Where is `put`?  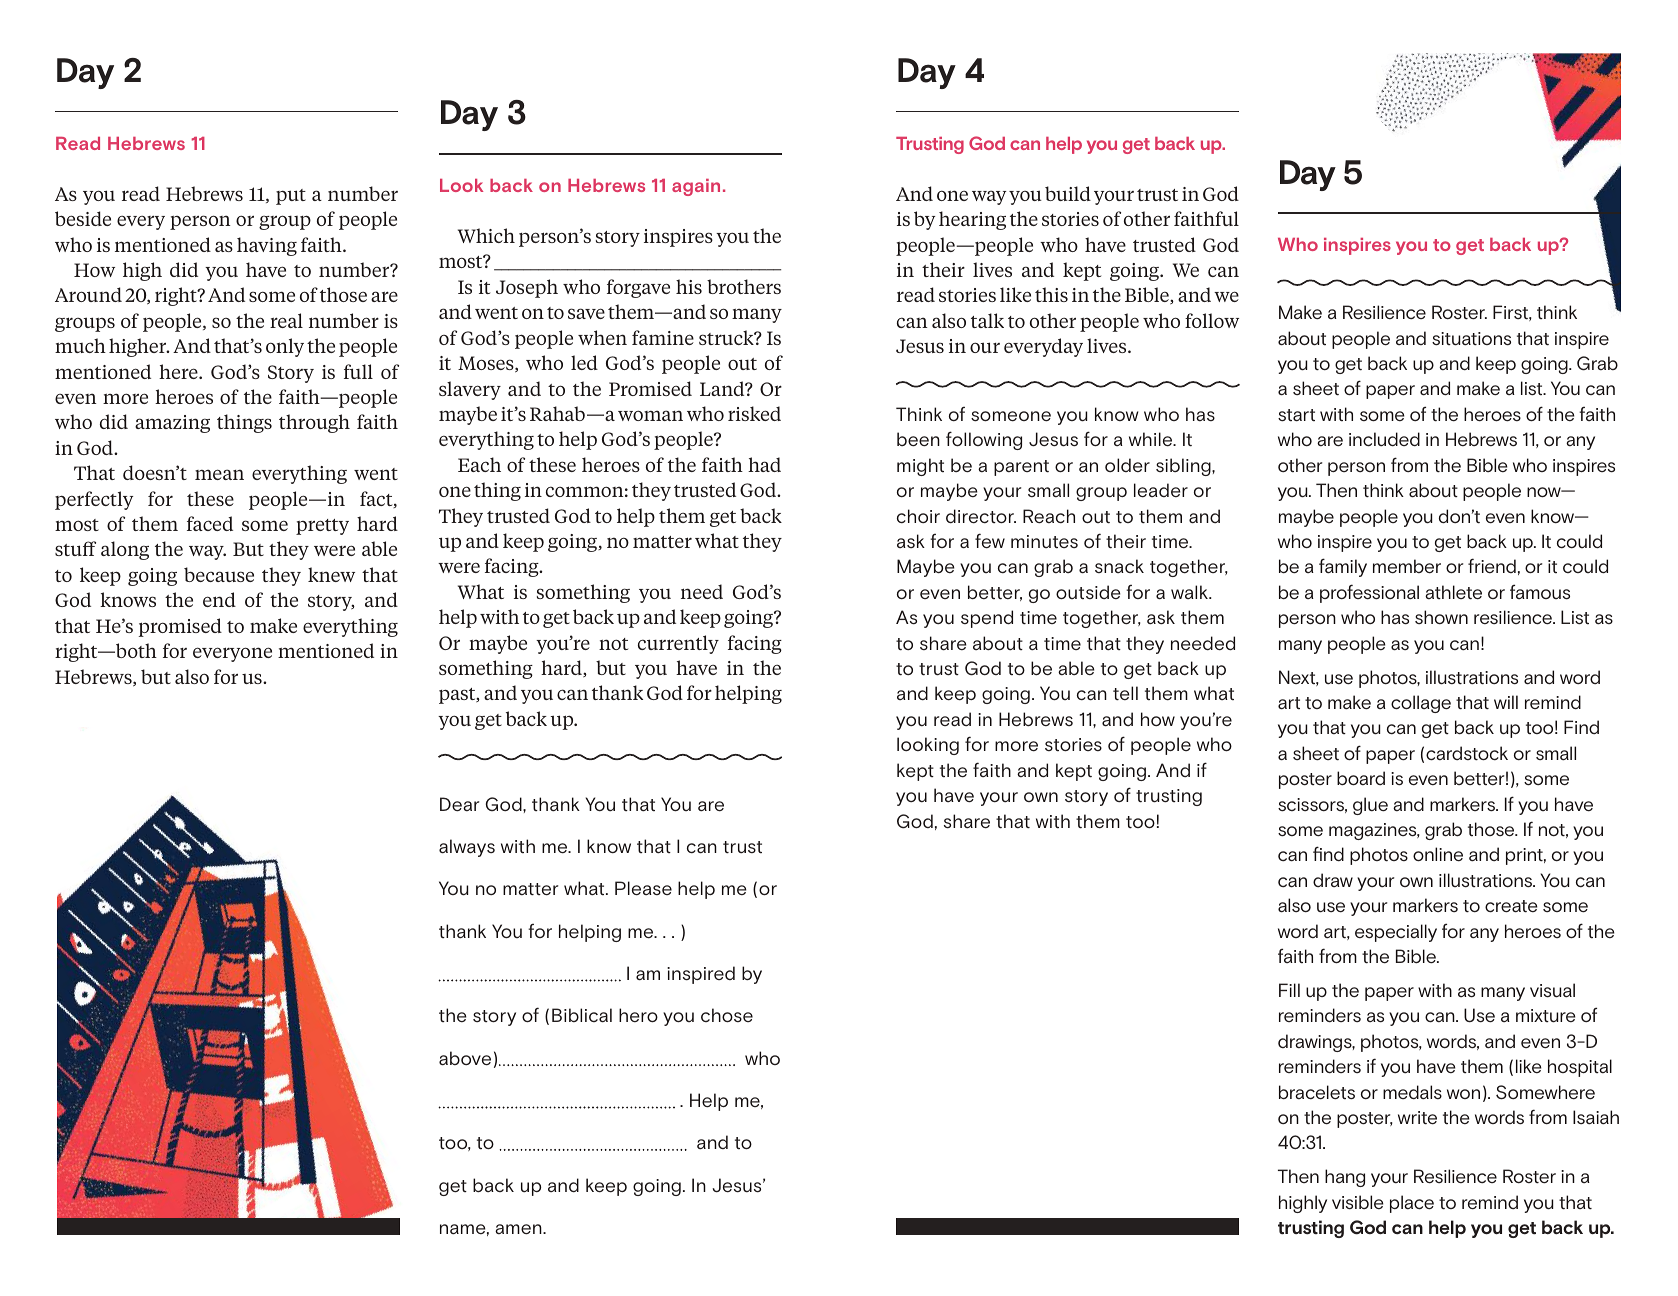 put is located at coordinates (291, 197).
